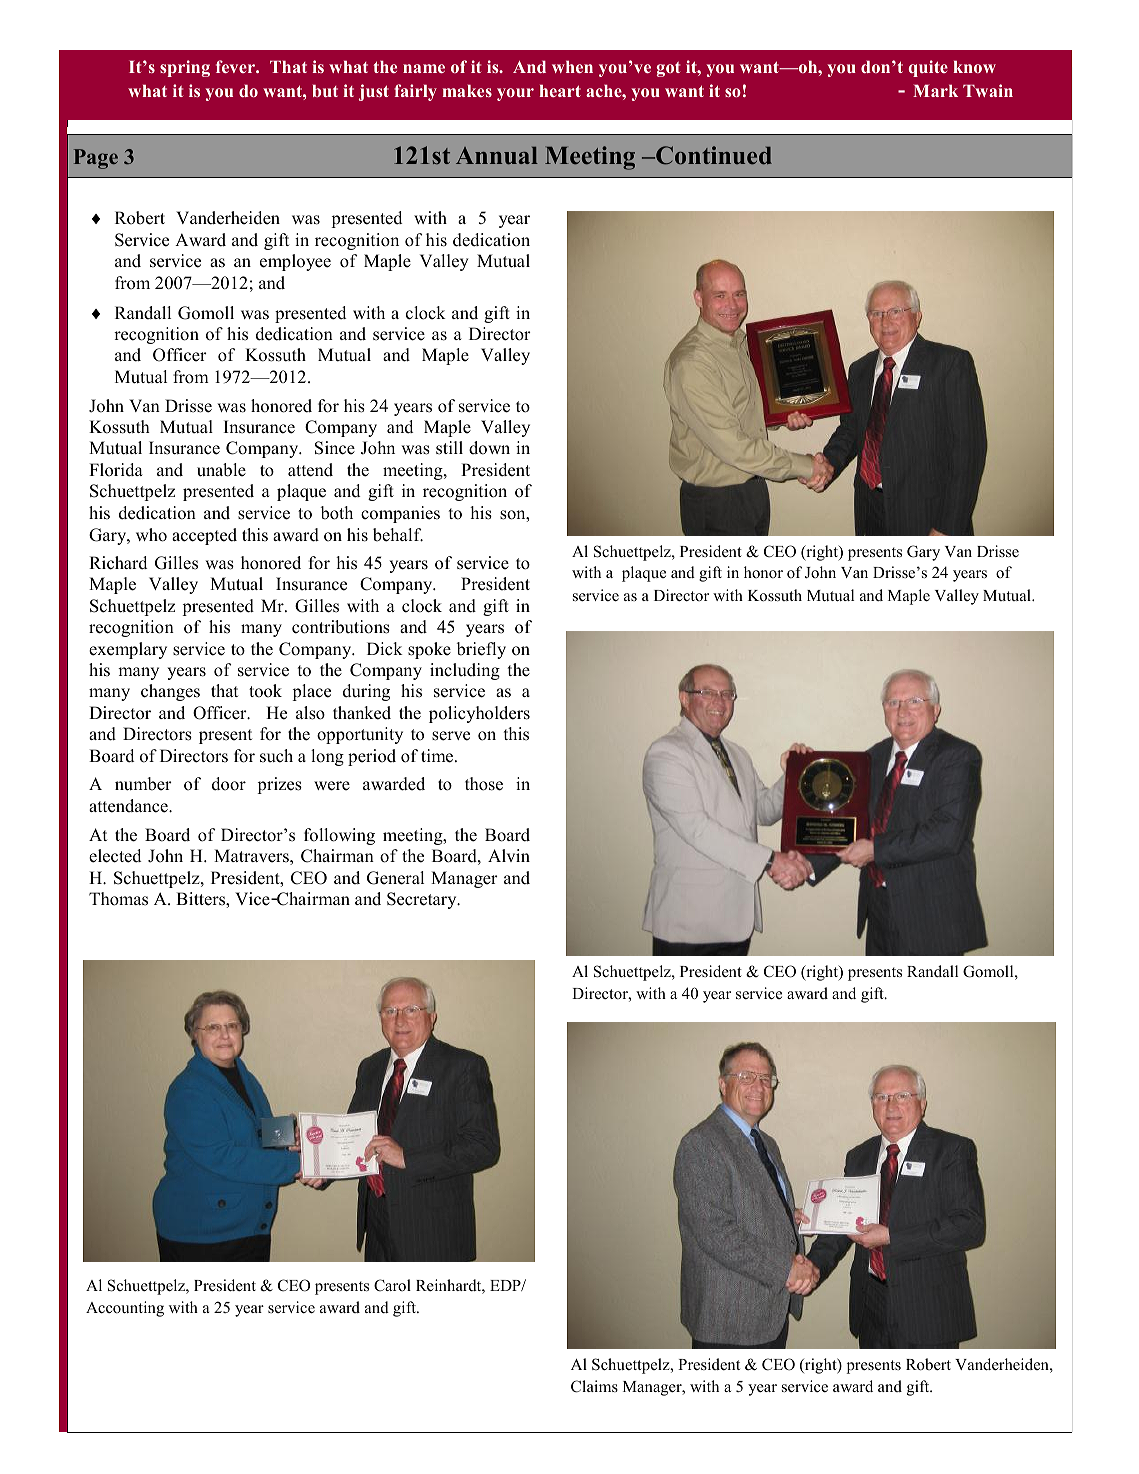  I want to click on Accounting, so click(125, 1309).
